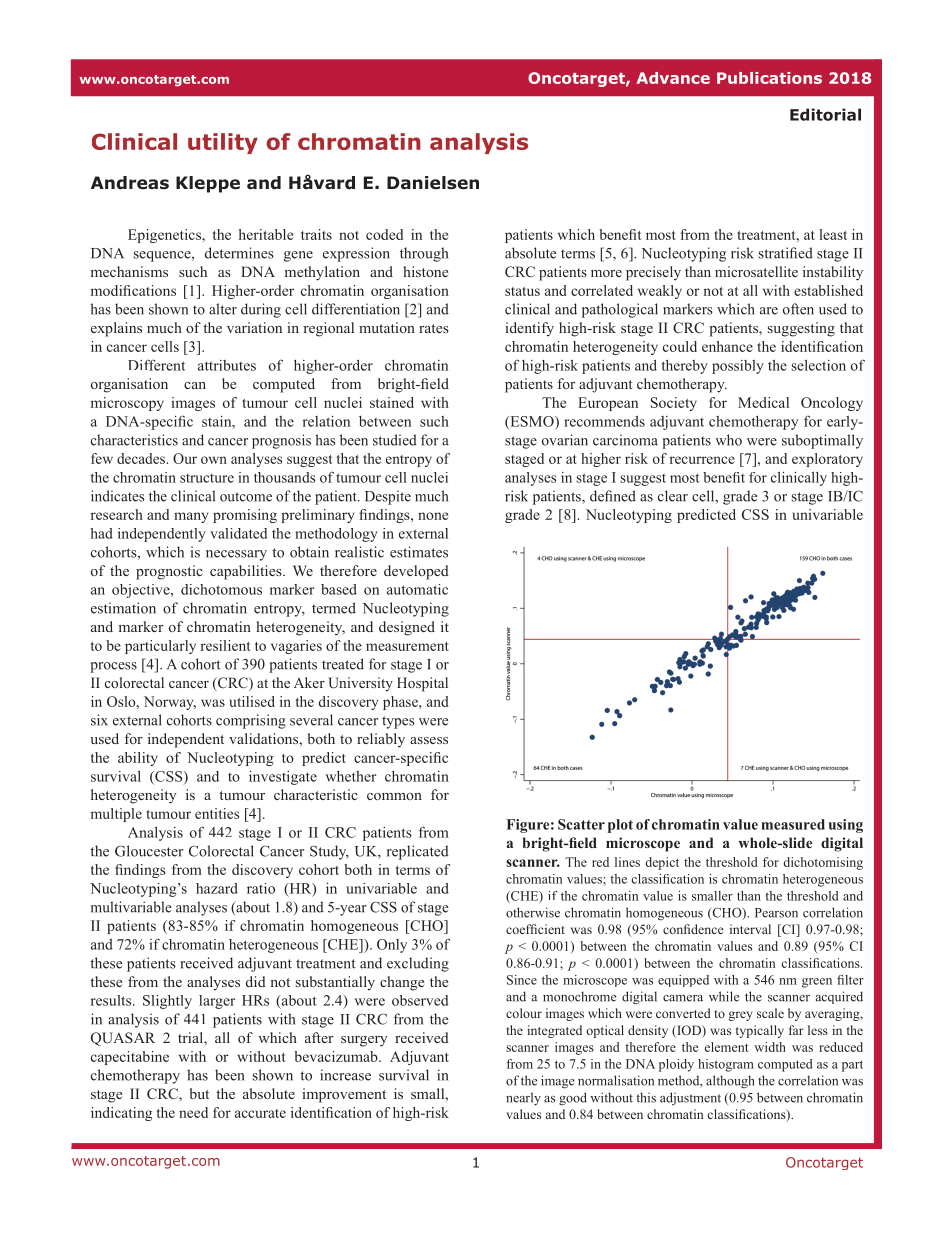 The image size is (952, 1233). What do you see at coordinates (573, 1099) in the page?
I see `good` at bounding box center [573, 1099].
